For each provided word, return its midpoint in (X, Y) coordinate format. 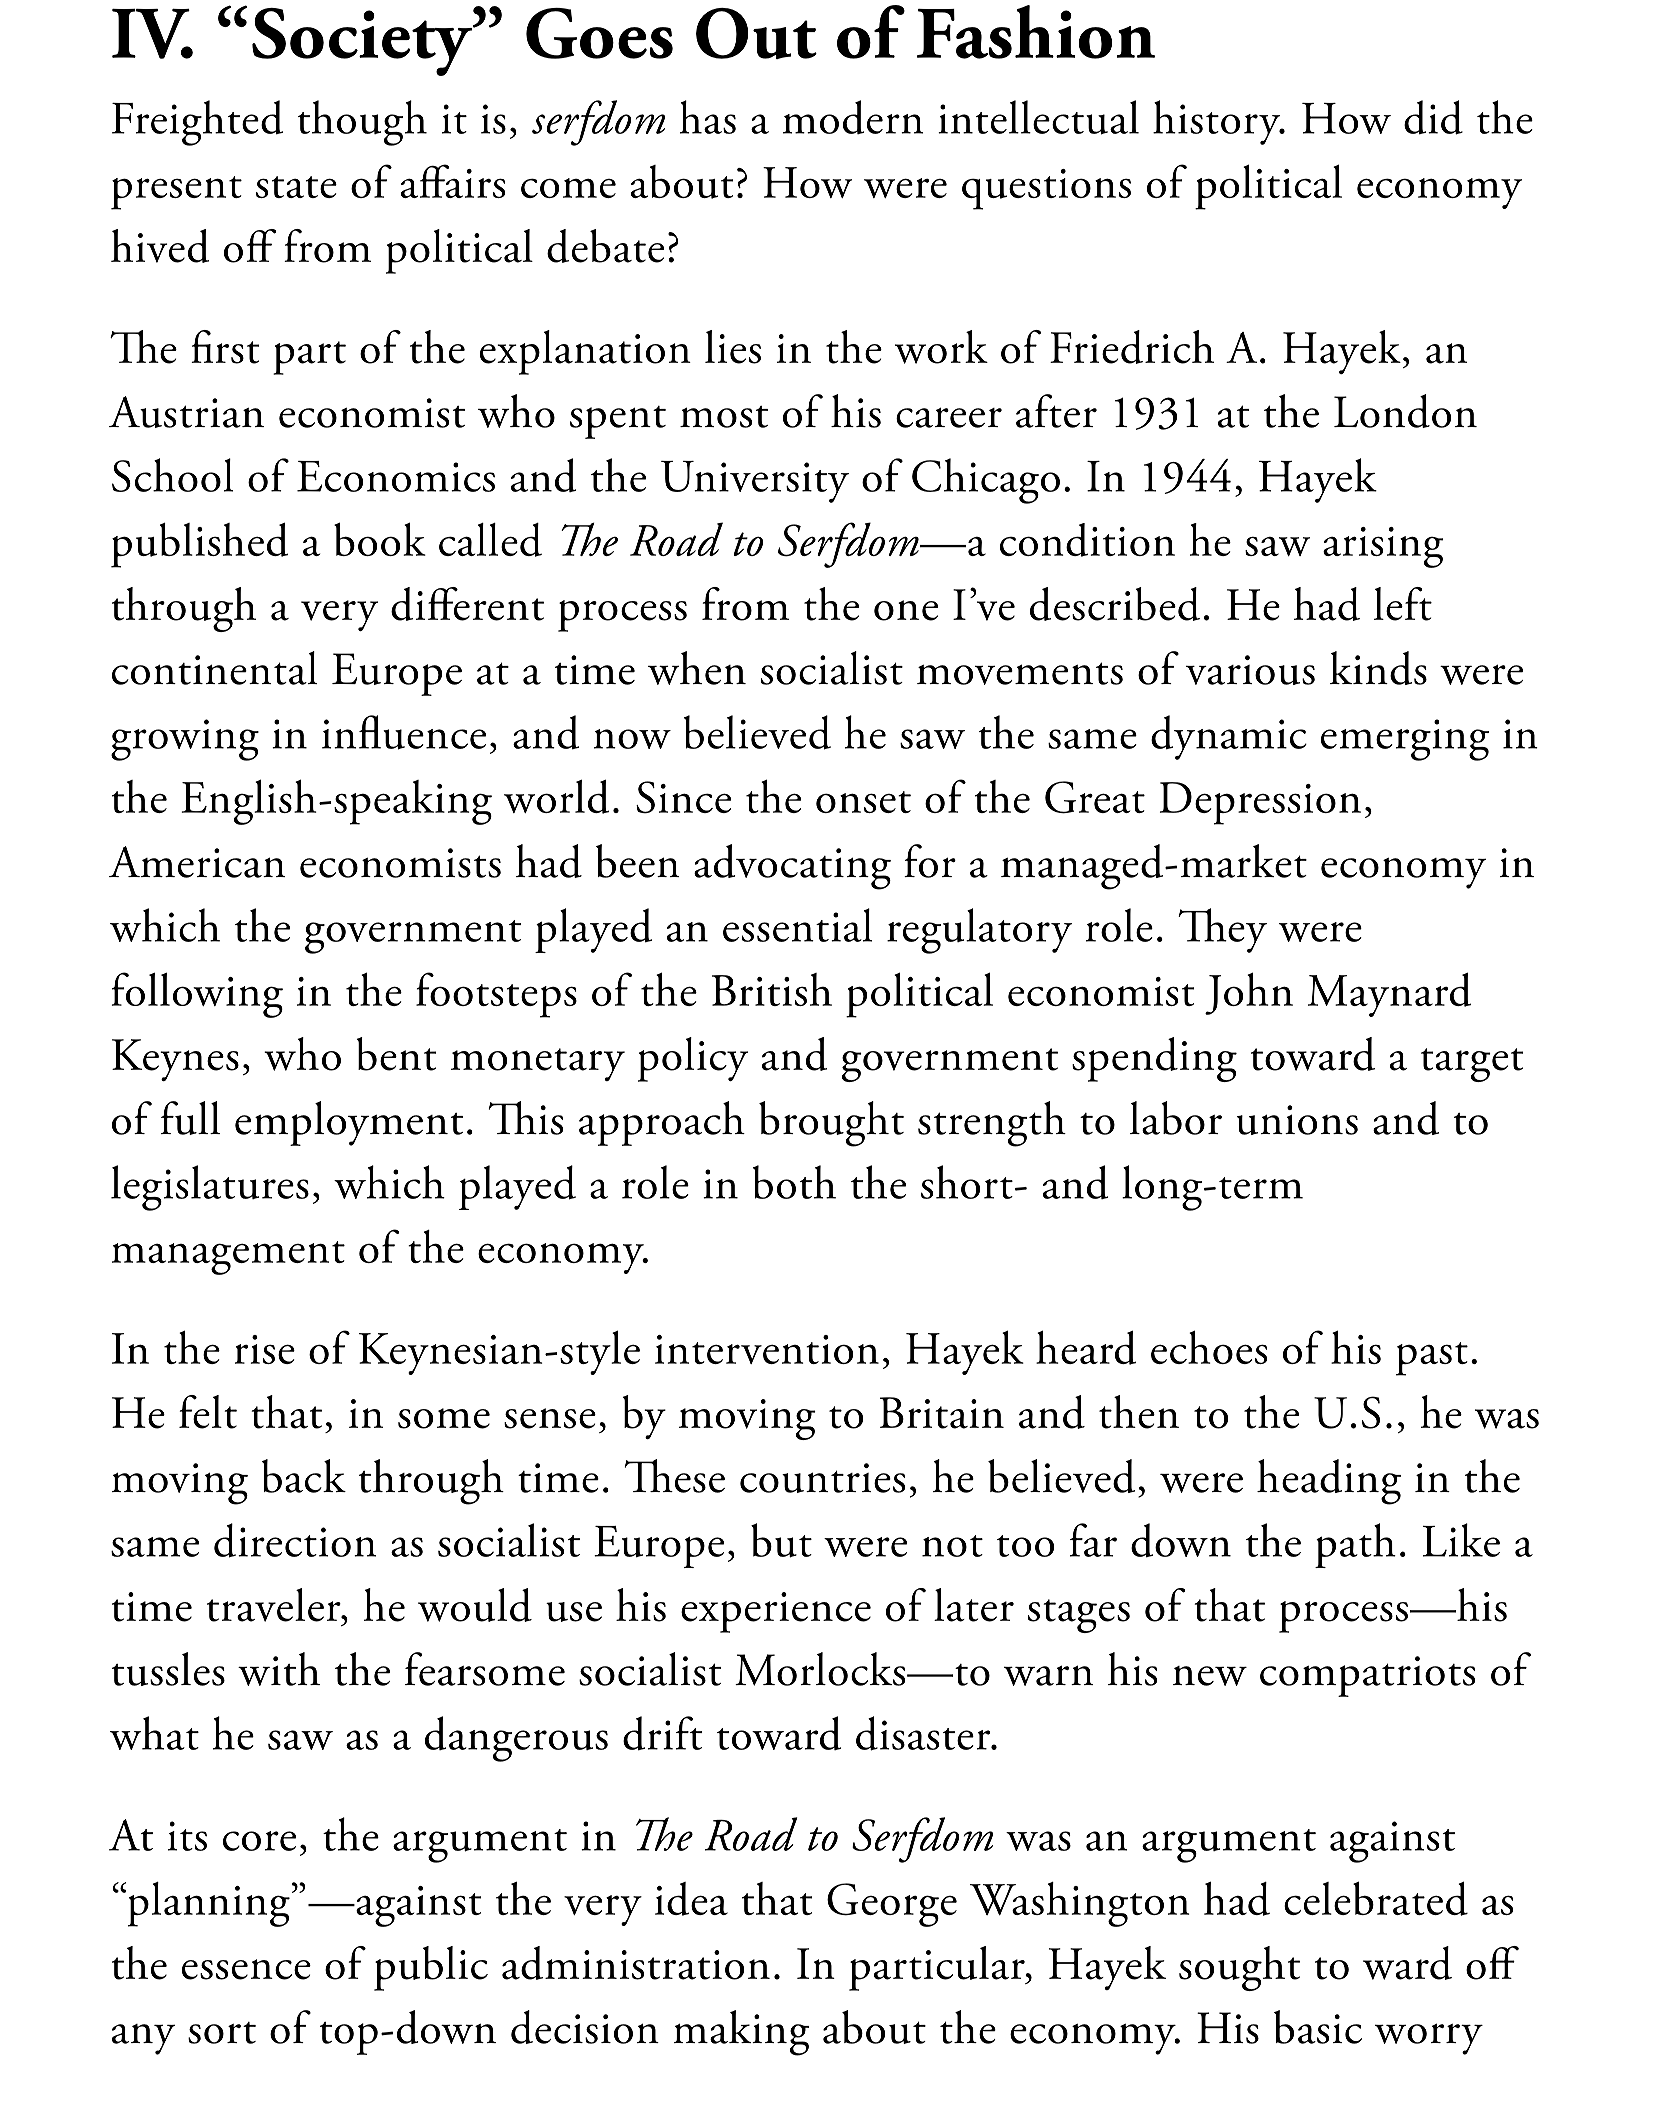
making (741, 2033)
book (380, 539)
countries (822, 1478)
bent (396, 1054)
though (362, 123)
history (1218, 122)
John (1249, 993)
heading (1329, 1482)
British (772, 989)
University (755, 482)
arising (1383, 547)
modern (853, 117)
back (304, 1476)
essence (246, 1969)
